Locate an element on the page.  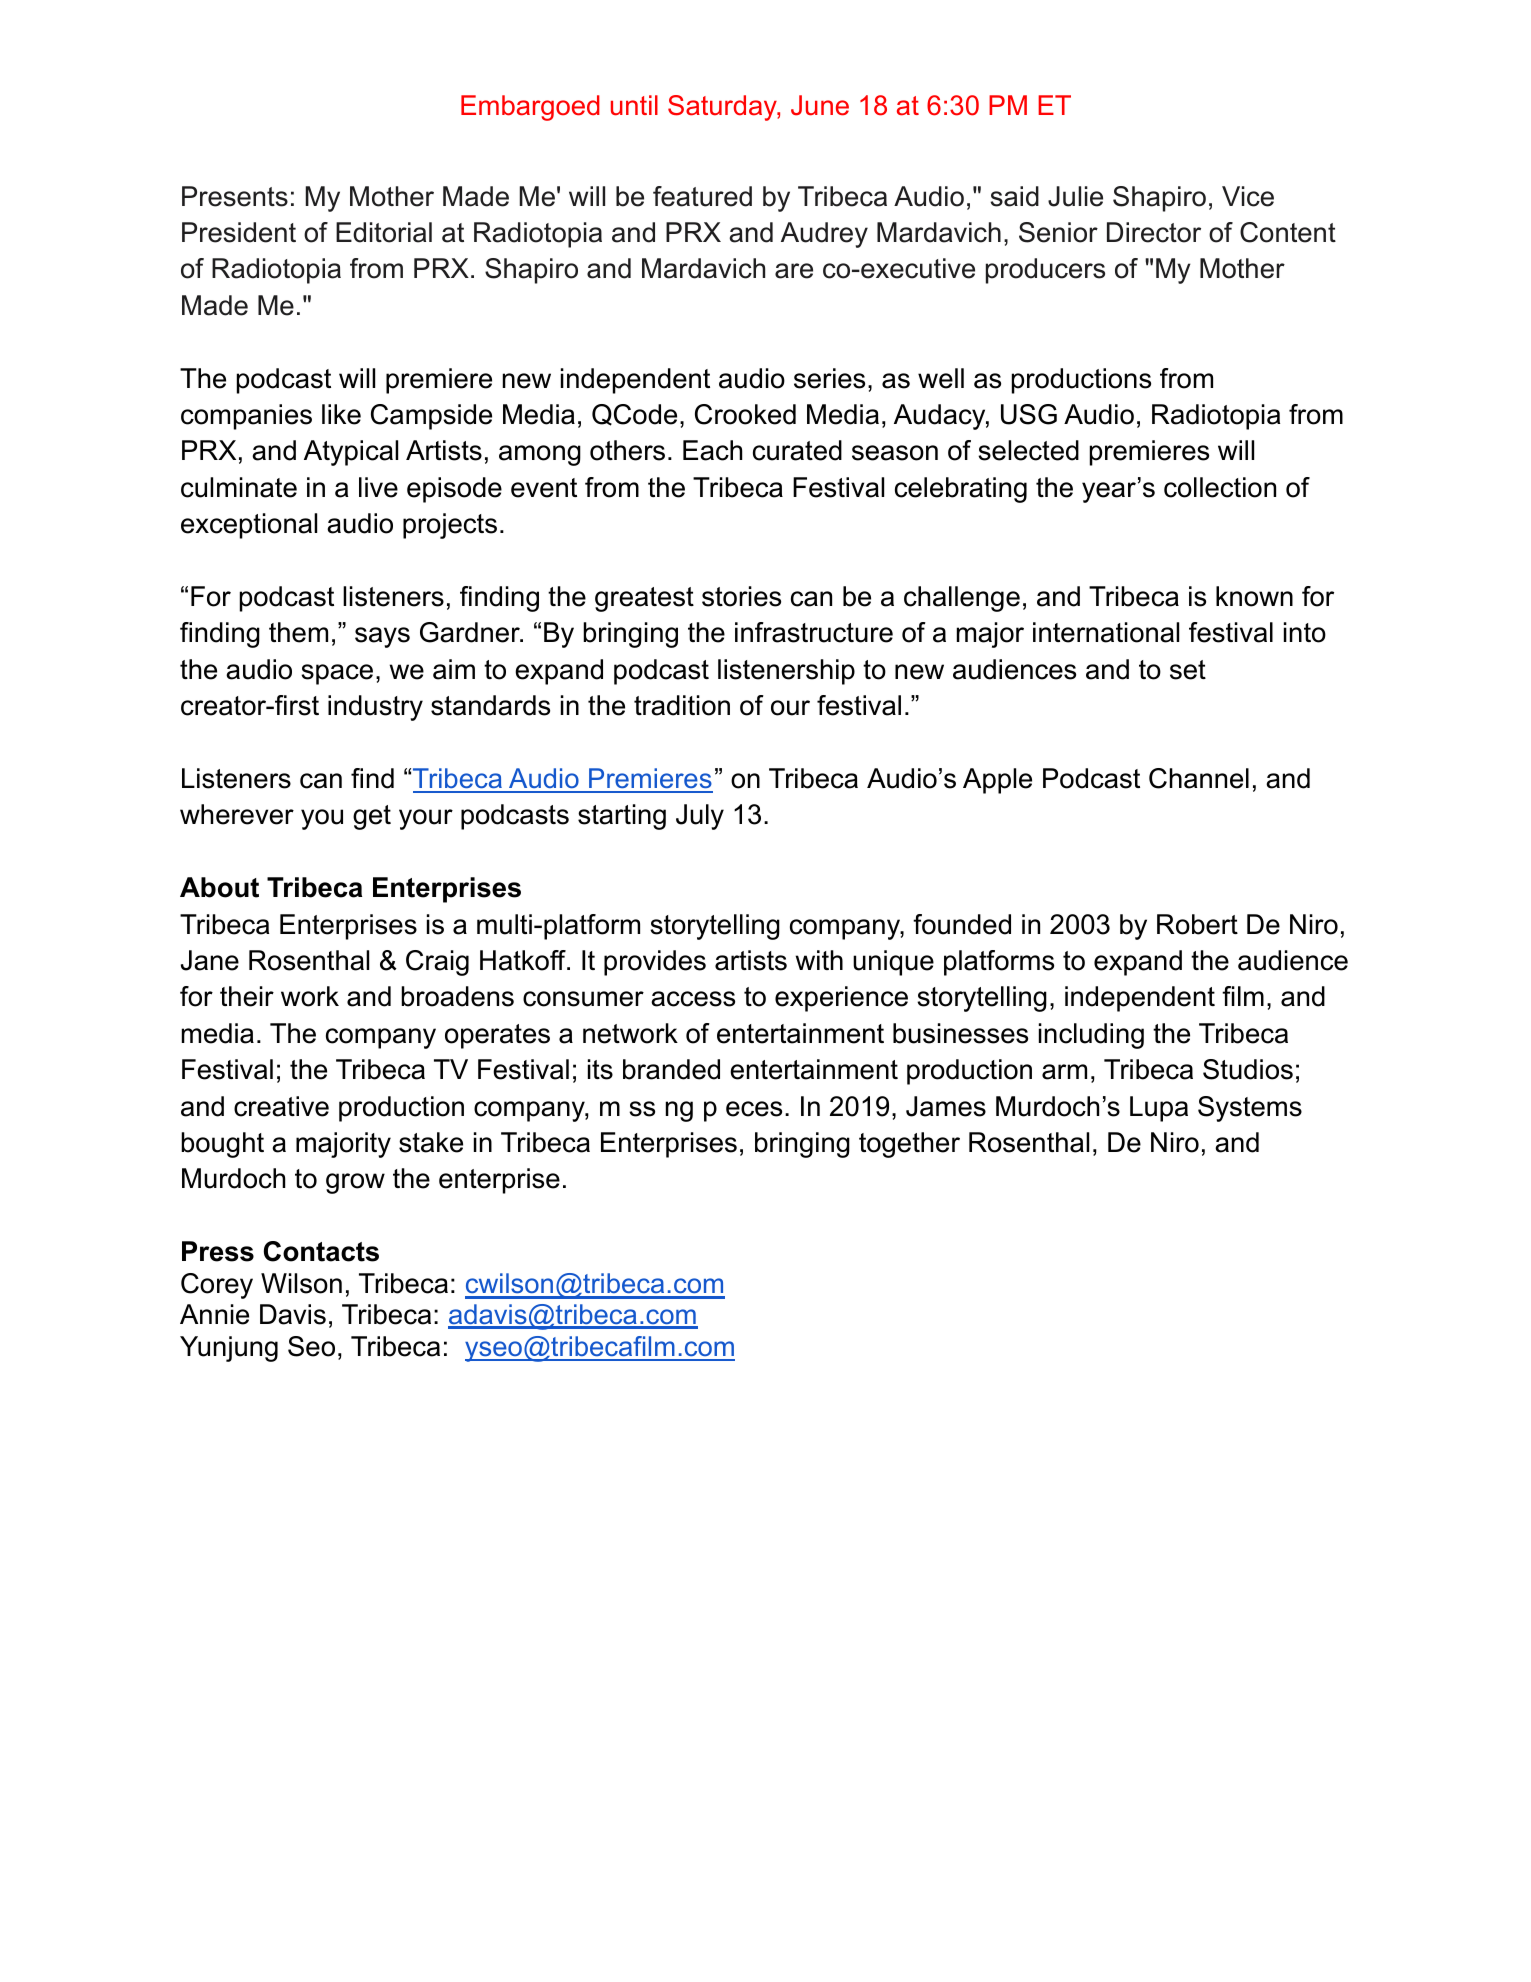
with is located at coordinates (819, 960).
